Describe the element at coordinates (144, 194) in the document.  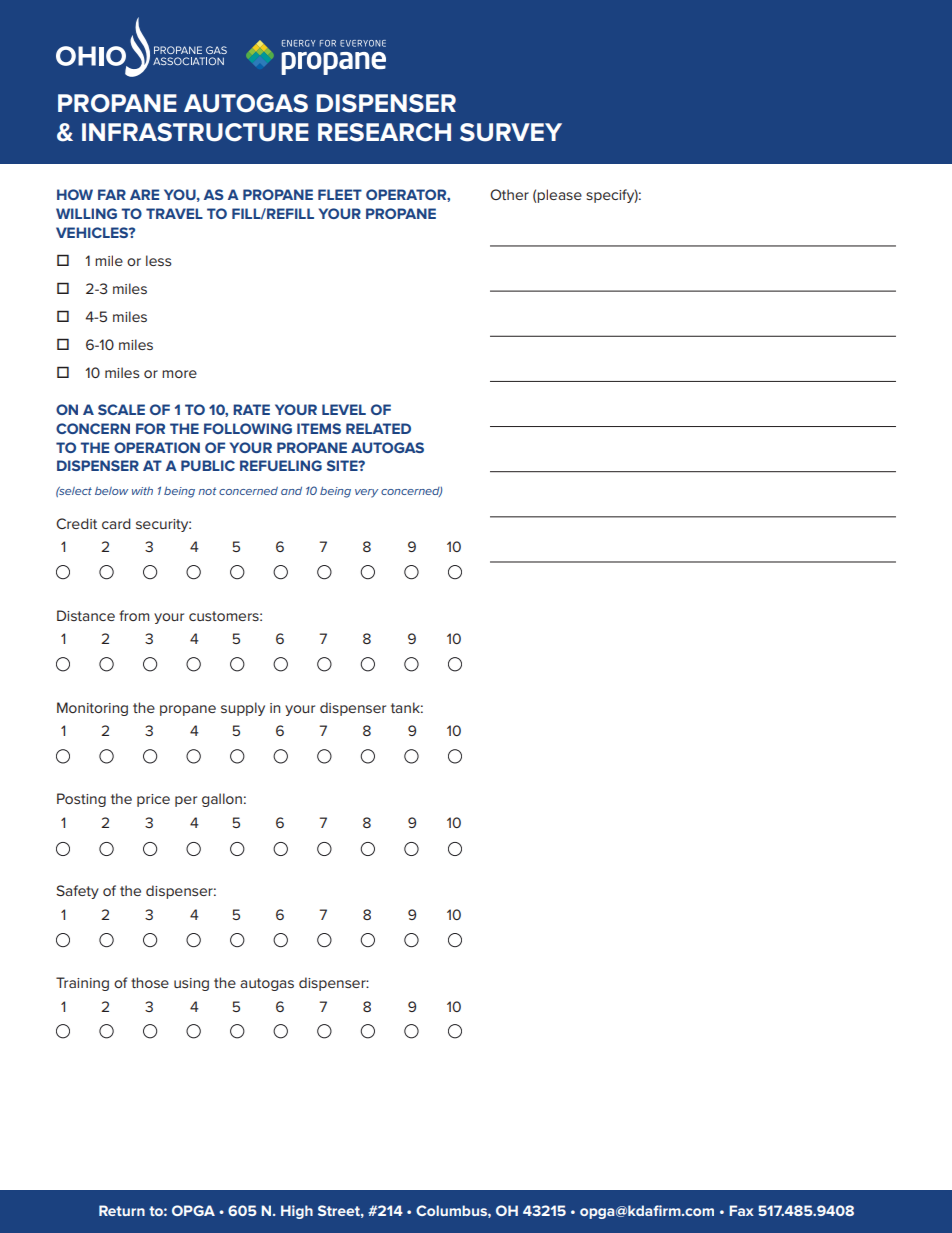
I see `ARE` at that location.
